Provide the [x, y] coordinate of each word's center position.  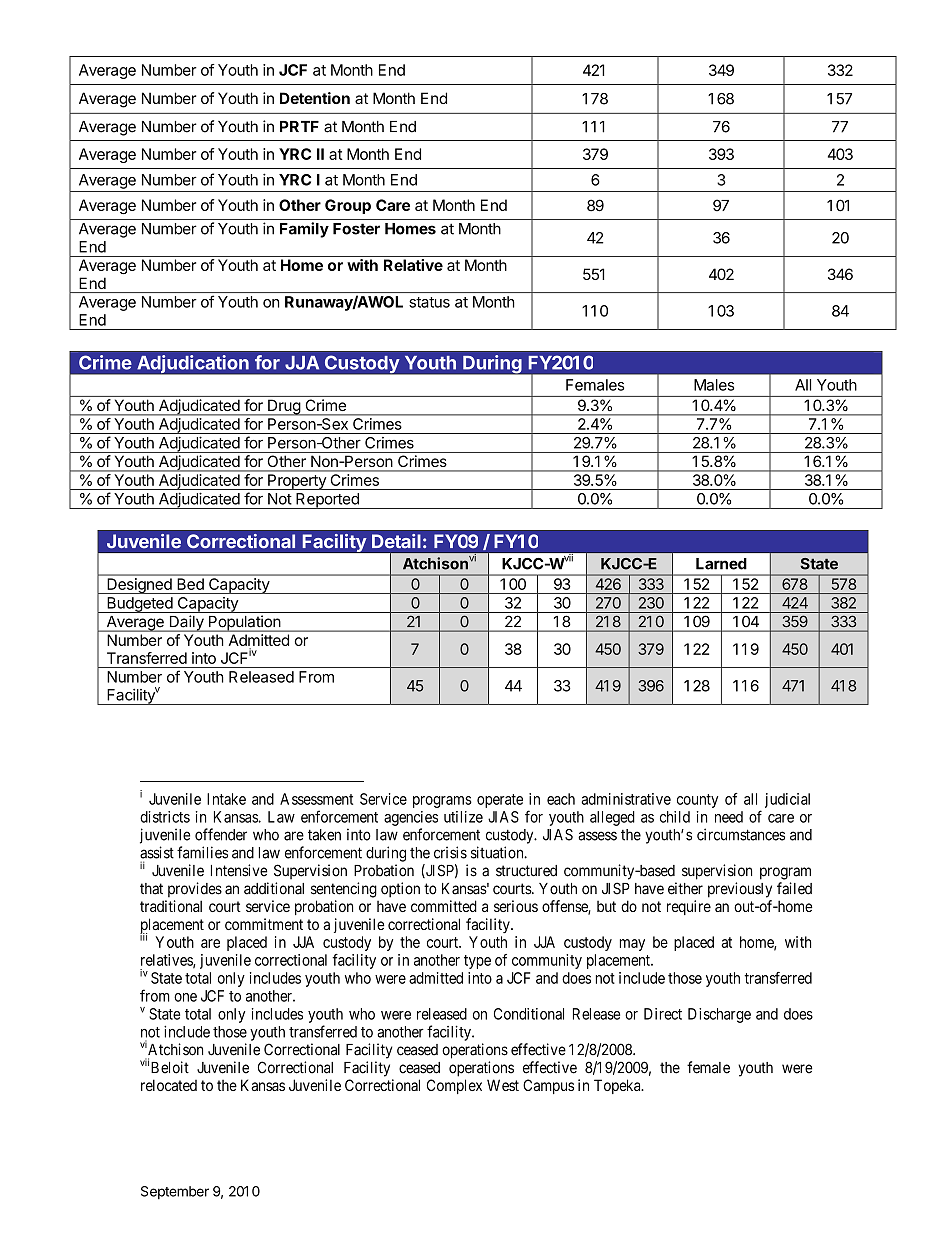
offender [221, 834]
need [729, 817]
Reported [327, 501]
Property [297, 482]
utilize [463, 817]
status [429, 302]
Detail [396, 541]
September [175, 1192]
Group [348, 206]
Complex [454, 1086]
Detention [315, 98]
